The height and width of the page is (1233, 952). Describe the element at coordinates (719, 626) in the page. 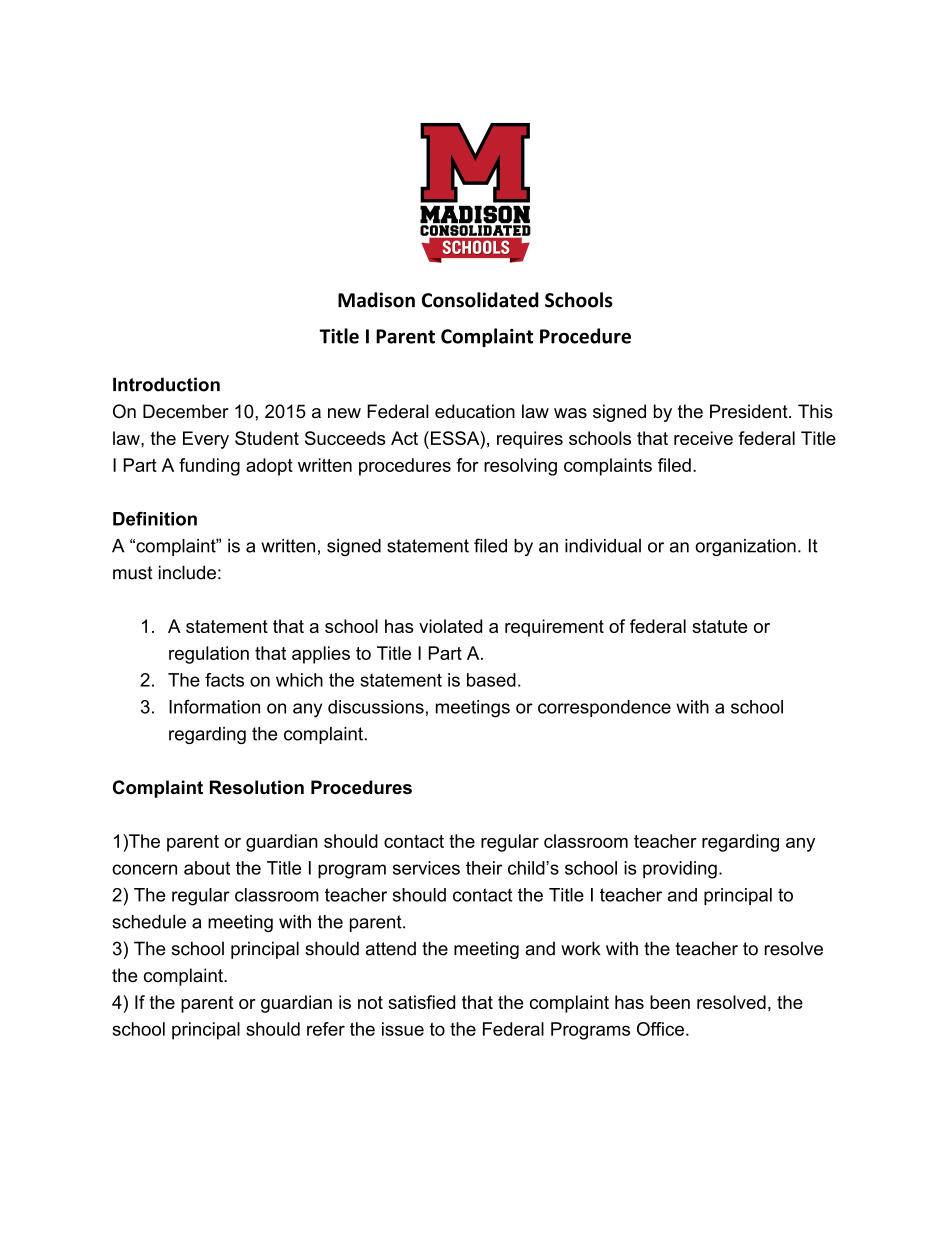

I see `statute` at that location.
